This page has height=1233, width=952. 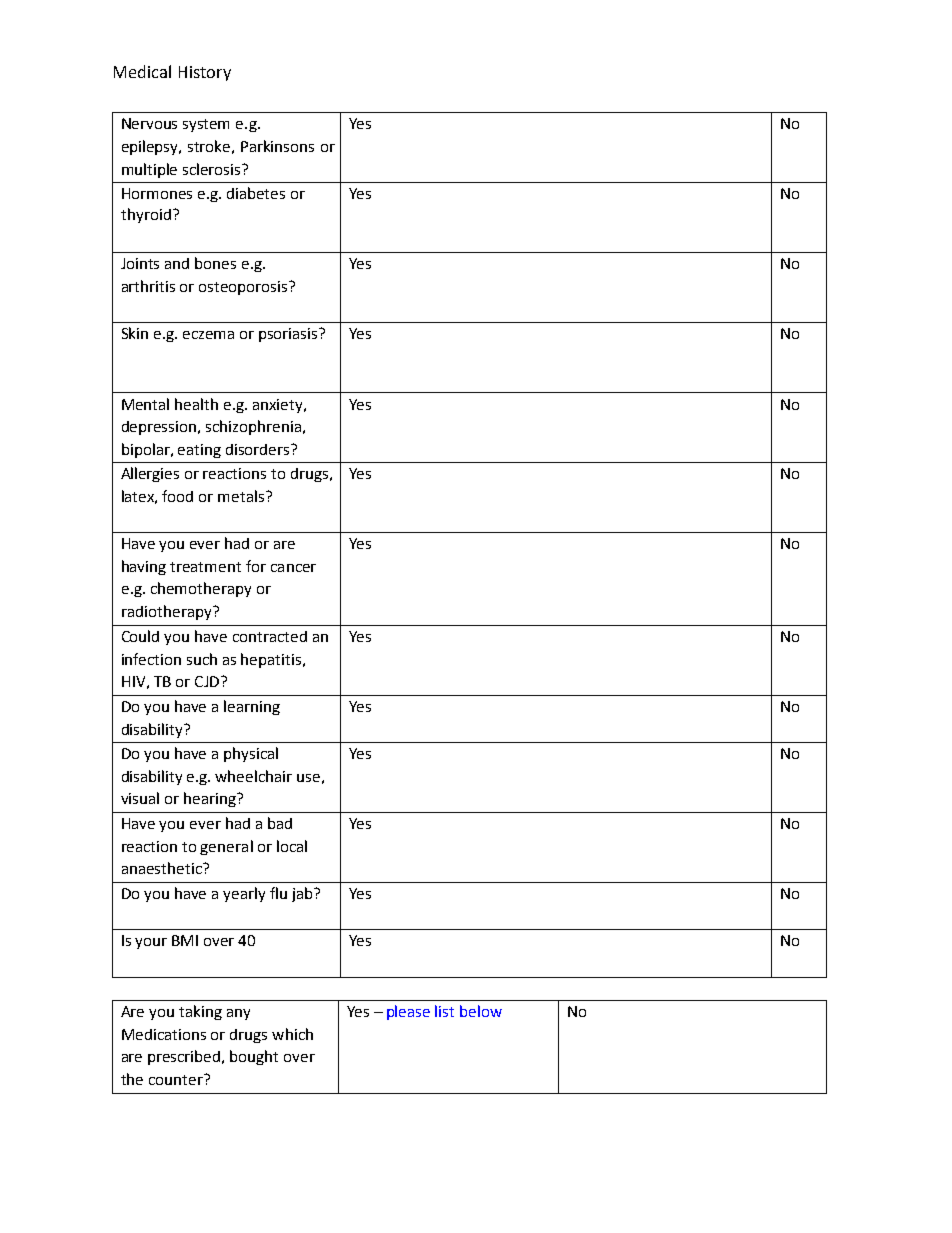 I want to click on disorders, so click(x=259, y=449).
